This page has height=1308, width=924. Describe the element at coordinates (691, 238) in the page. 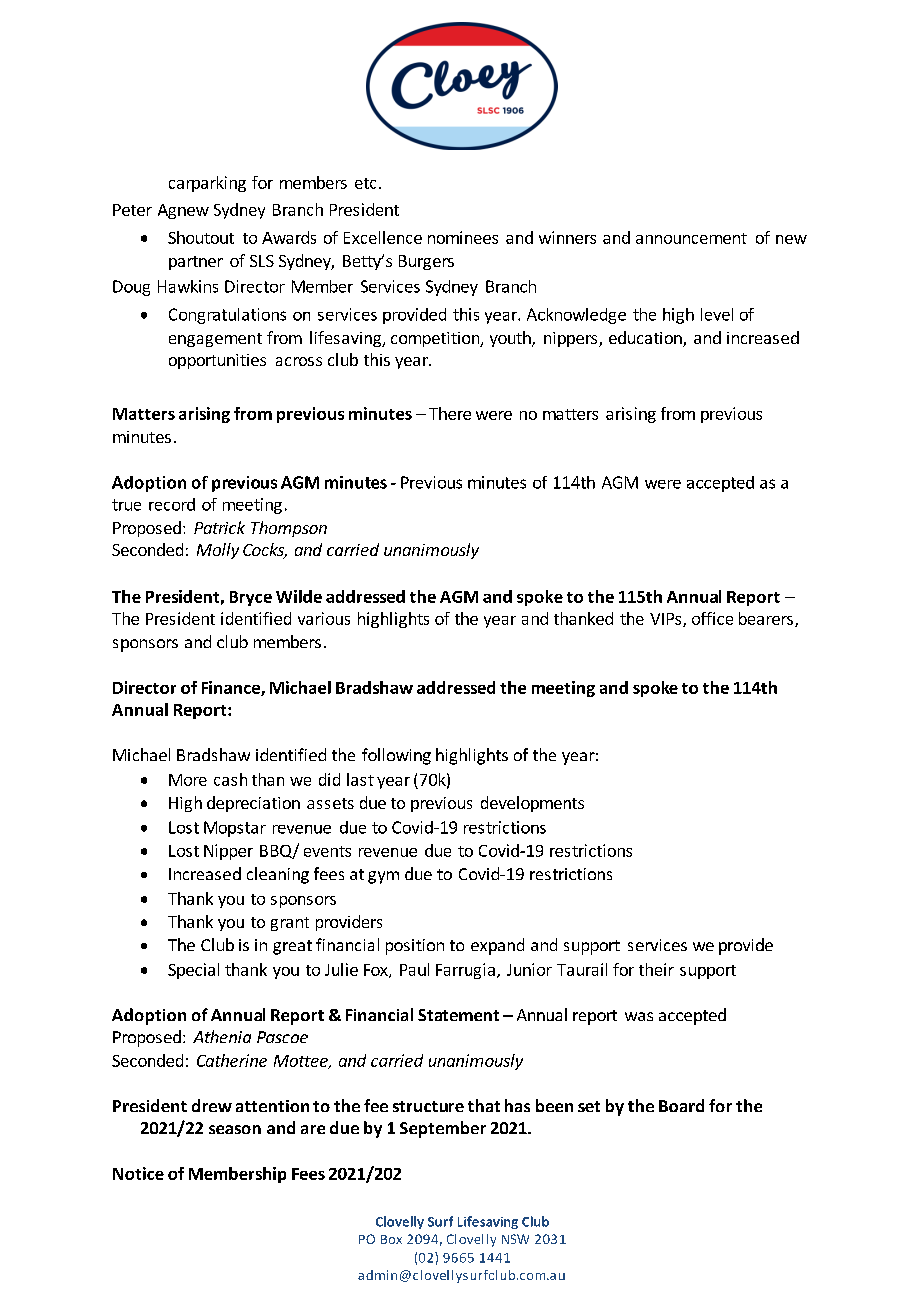

I see `announcement` at that location.
